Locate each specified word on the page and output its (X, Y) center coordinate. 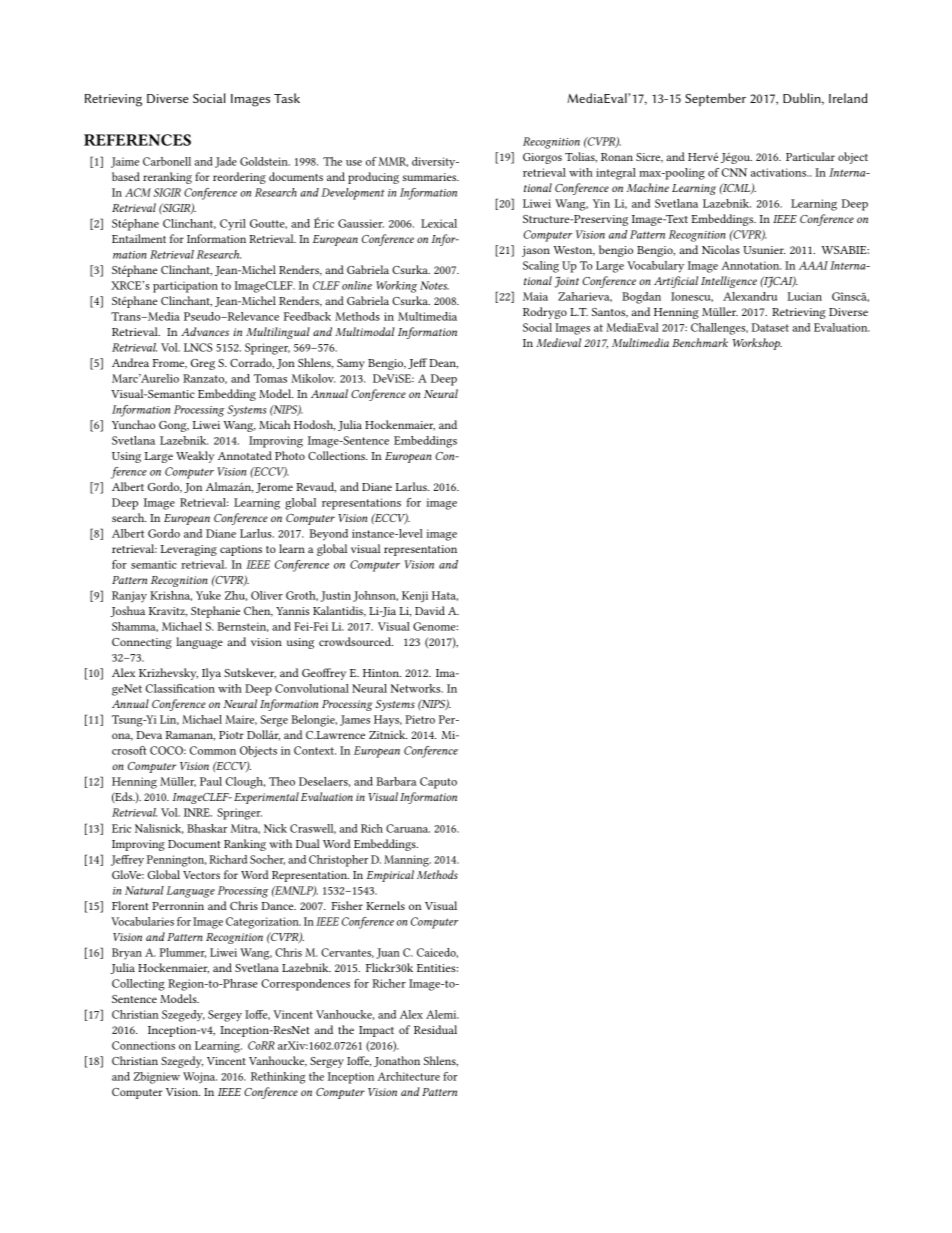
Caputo (438, 783)
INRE (198, 812)
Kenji (415, 596)
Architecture (409, 1076)
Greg (203, 364)
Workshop (757, 344)
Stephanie (215, 612)
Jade (226, 162)
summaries (431, 177)
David (430, 610)
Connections (143, 1045)
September (715, 99)
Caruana (408, 828)
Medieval (558, 342)
